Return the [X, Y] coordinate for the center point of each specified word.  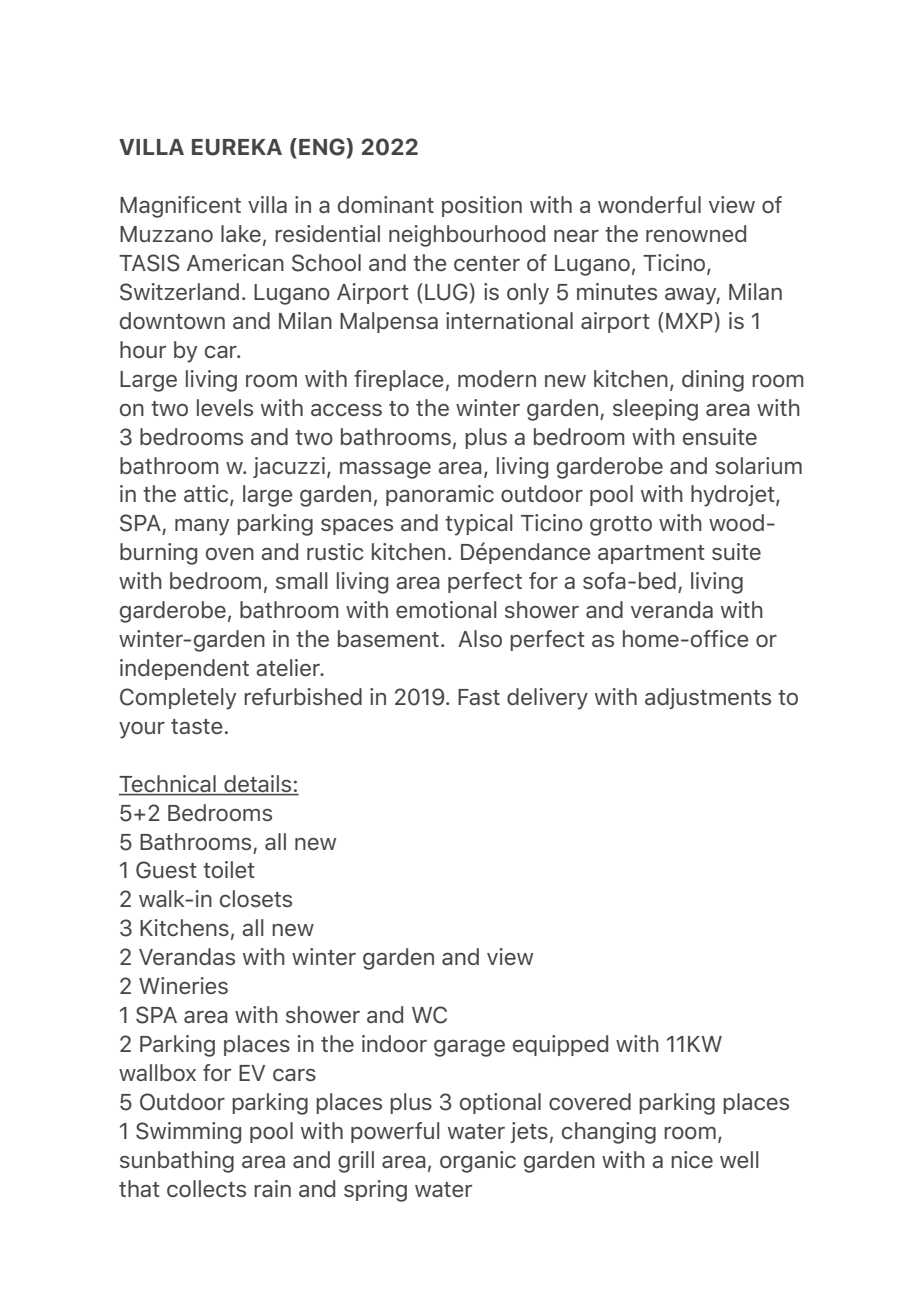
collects [206, 1188]
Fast [479, 697]
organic [478, 1162]
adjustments [708, 698]
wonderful [649, 204]
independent [184, 669]
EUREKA [237, 147]
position [482, 206]
